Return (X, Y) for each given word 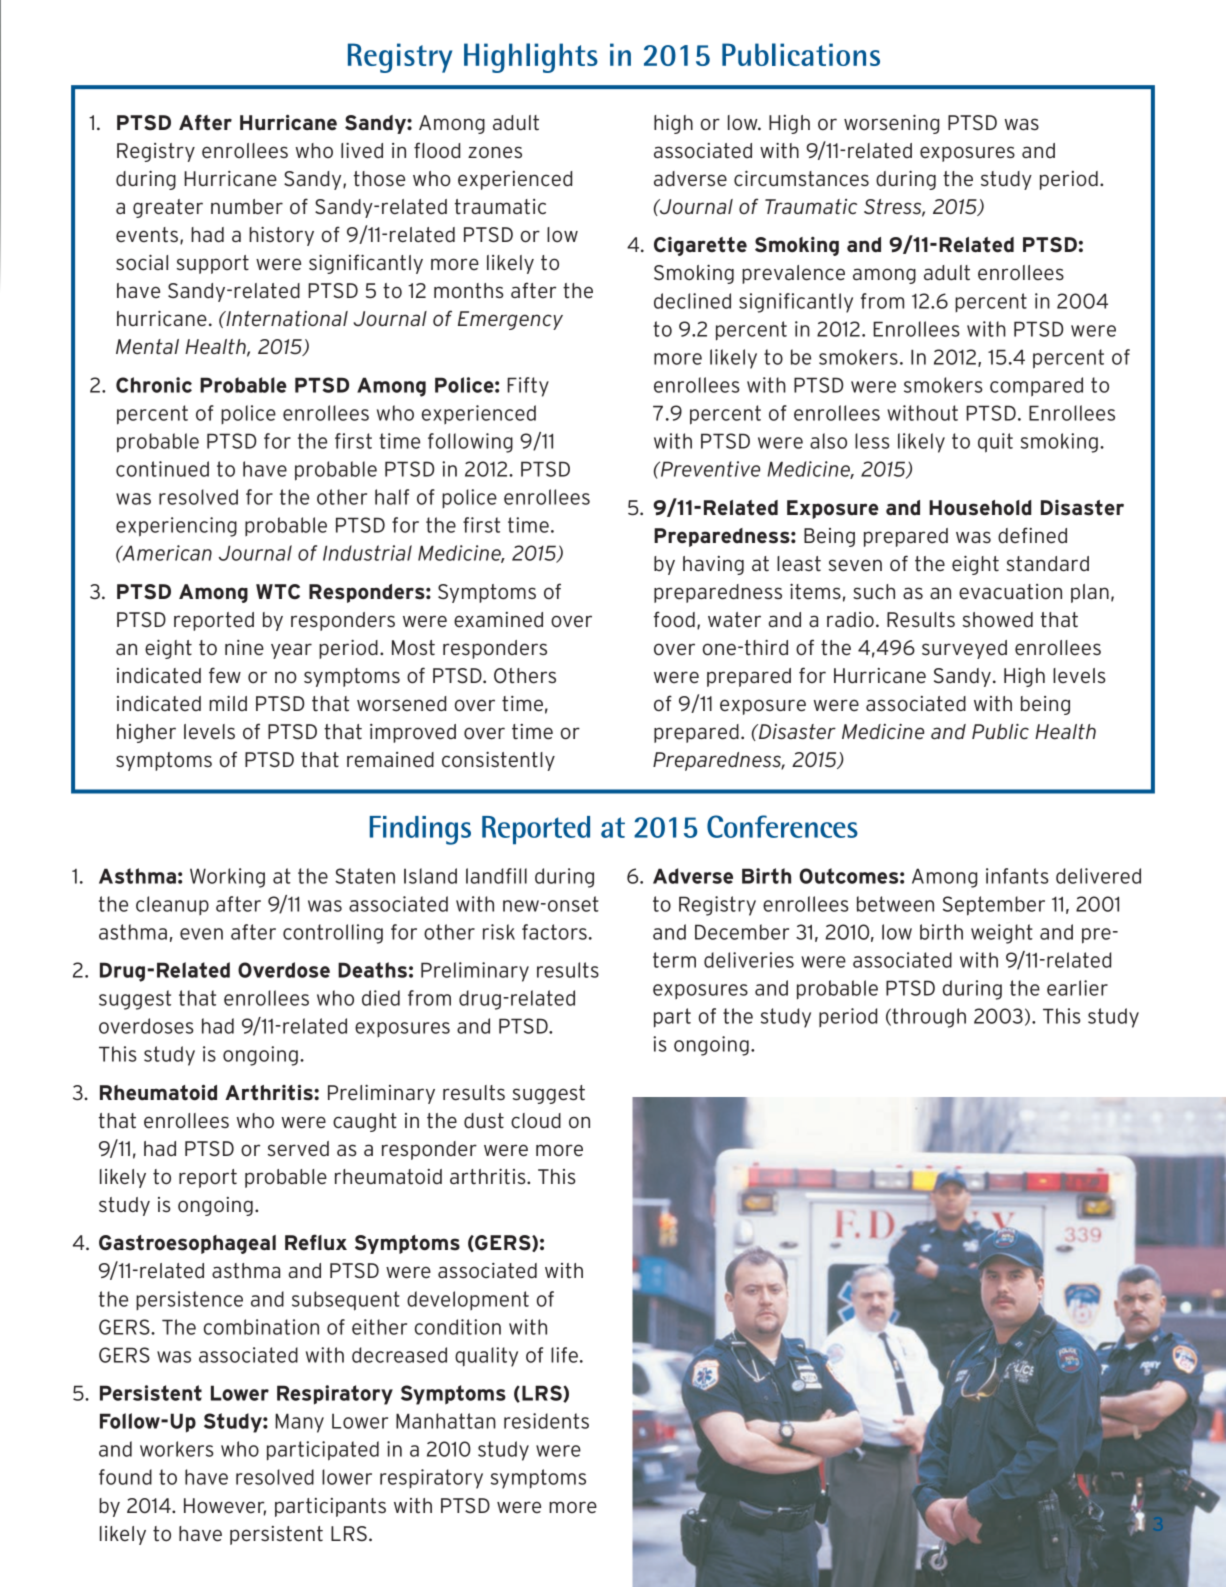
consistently (498, 761)
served (298, 1149)
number (247, 207)
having (713, 565)
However (225, 1506)
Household (980, 508)
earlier (1077, 988)
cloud (536, 1121)
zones (495, 152)
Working (227, 878)
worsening (891, 124)
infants (1017, 876)
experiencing (176, 527)
